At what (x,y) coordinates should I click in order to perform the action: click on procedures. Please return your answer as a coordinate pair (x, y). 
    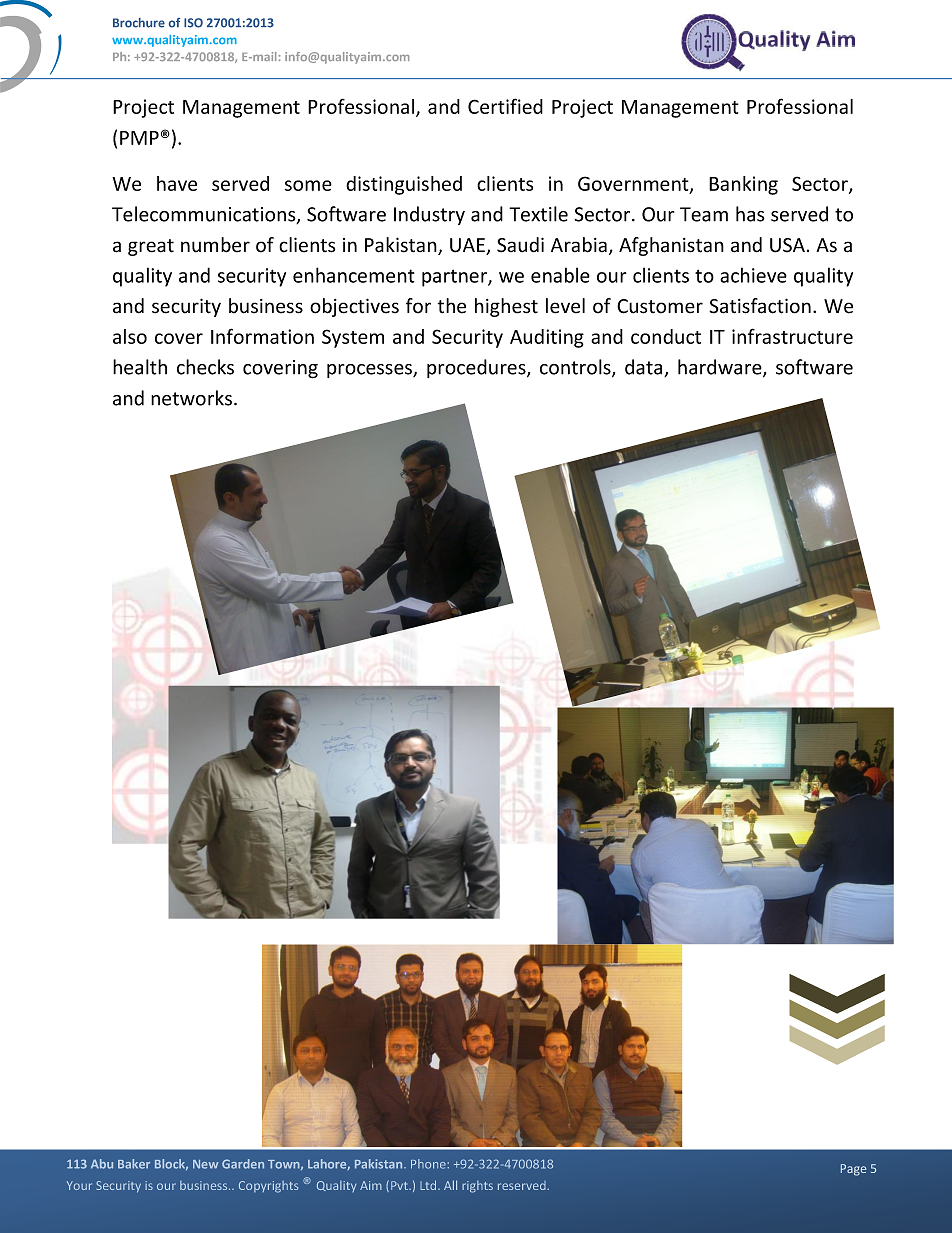
    Looking at the image, I should click on (477, 368).
